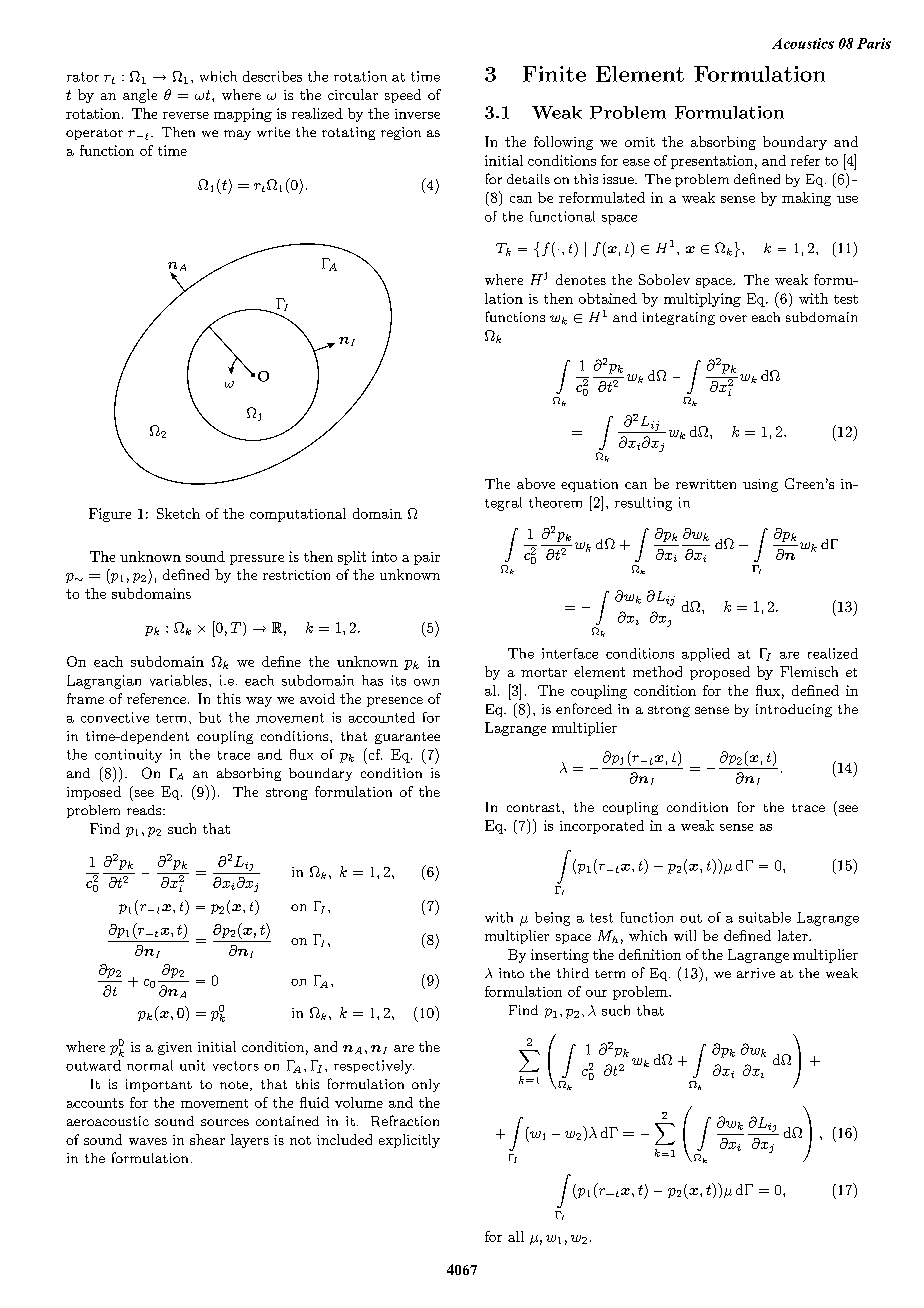  I want to click on omit, so click(640, 142).
